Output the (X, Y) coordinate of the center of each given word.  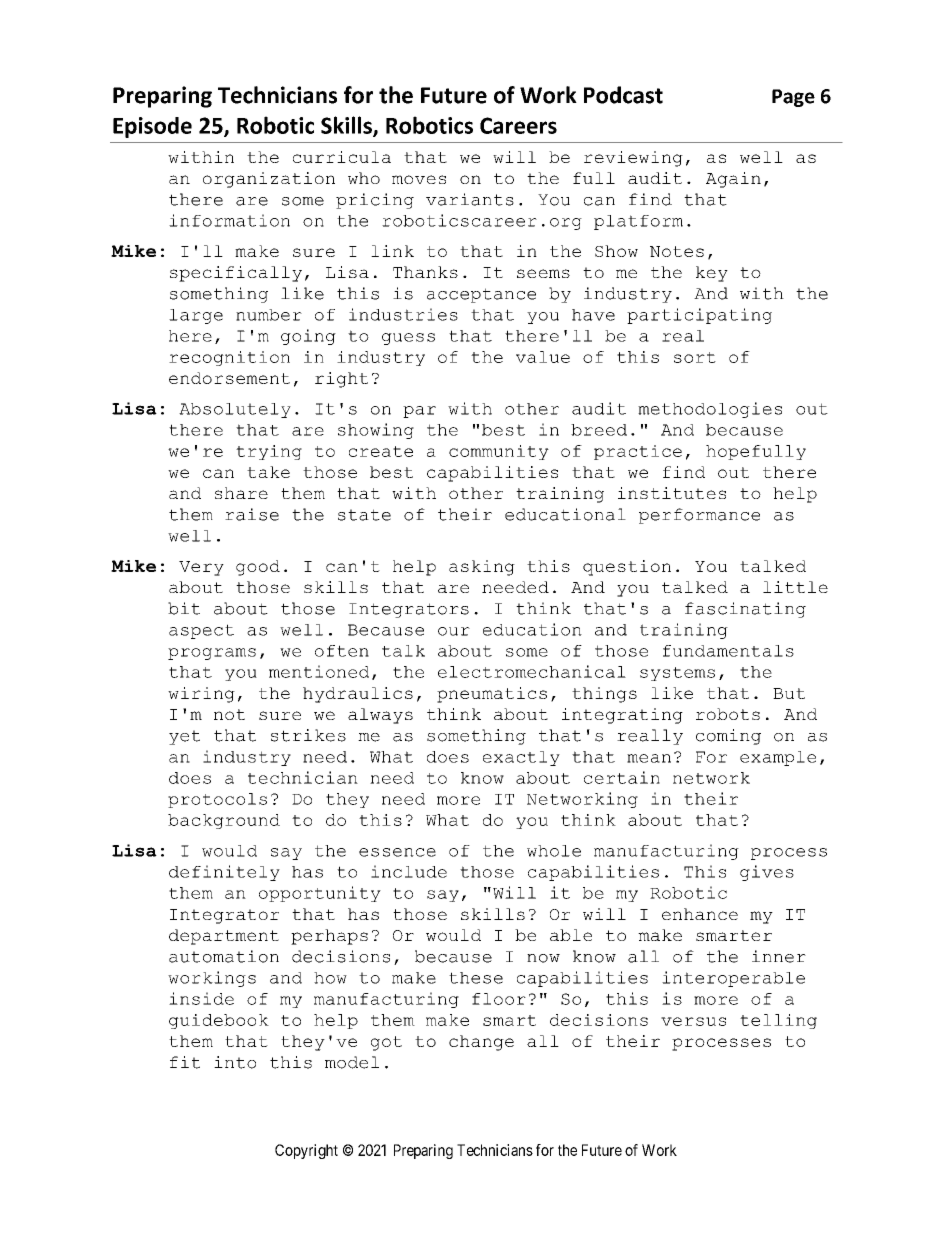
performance (699, 516)
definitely (224, 873)
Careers (518, 125)
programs (212, 654)
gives (767, 873)
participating (699, 316)
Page (793, 98)
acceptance (481, 295)
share (241, 493)
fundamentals (728, 651)
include (409, 871)
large (196, 316)
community (499, 452)
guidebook (219, 1021)
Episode (152, 127)
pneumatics (492, 695)
